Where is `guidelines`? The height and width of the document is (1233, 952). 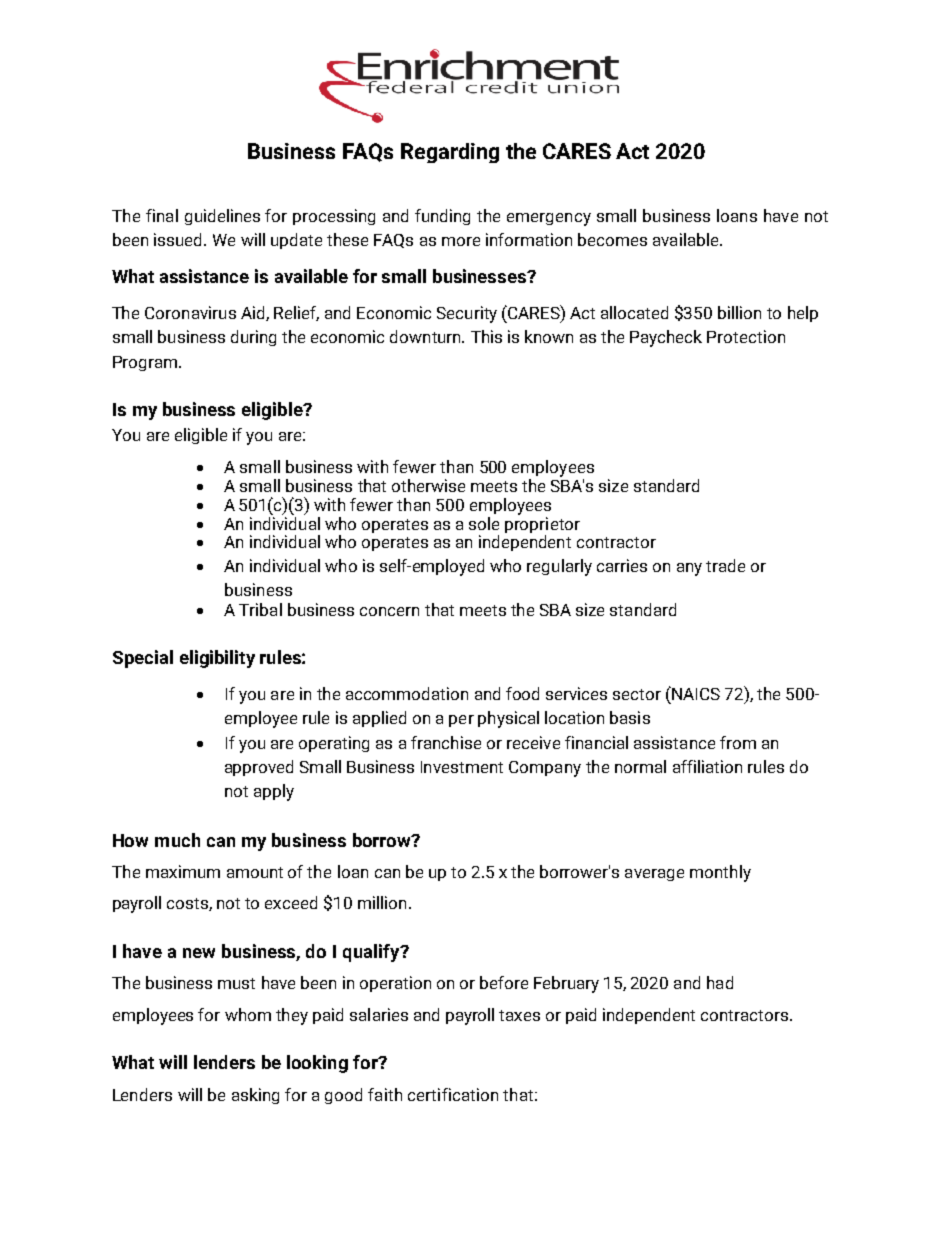 guidelines is located at coordinates (222, 217).
